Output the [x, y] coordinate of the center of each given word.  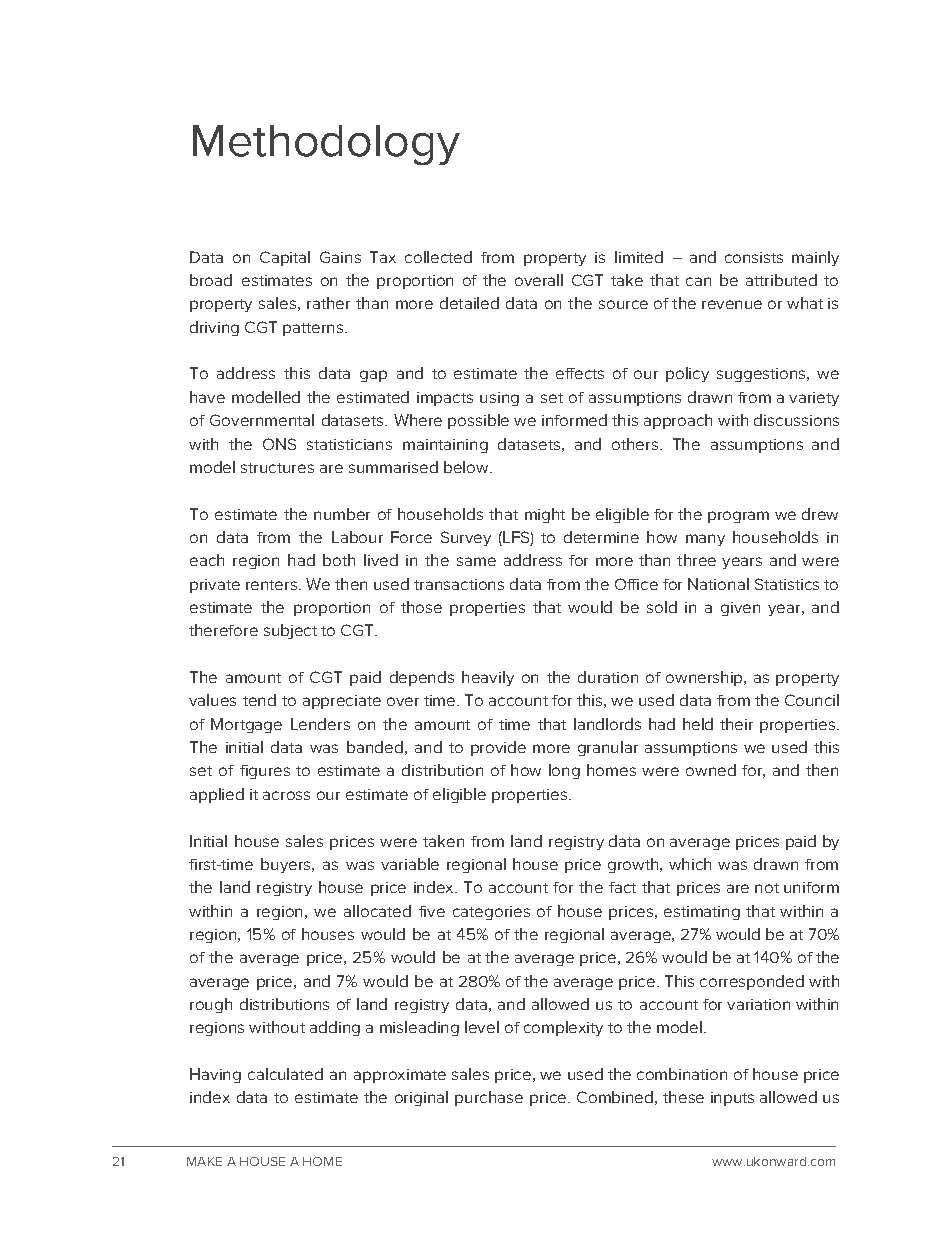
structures [277, 468]
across [286, 795]
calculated [285, 1074]
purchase [489, 1098]
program [738, 517]
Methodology [326, 145]
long [564, 771]
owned [711, 770]
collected [438, 257]
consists [754, 257]
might [545, 515]
